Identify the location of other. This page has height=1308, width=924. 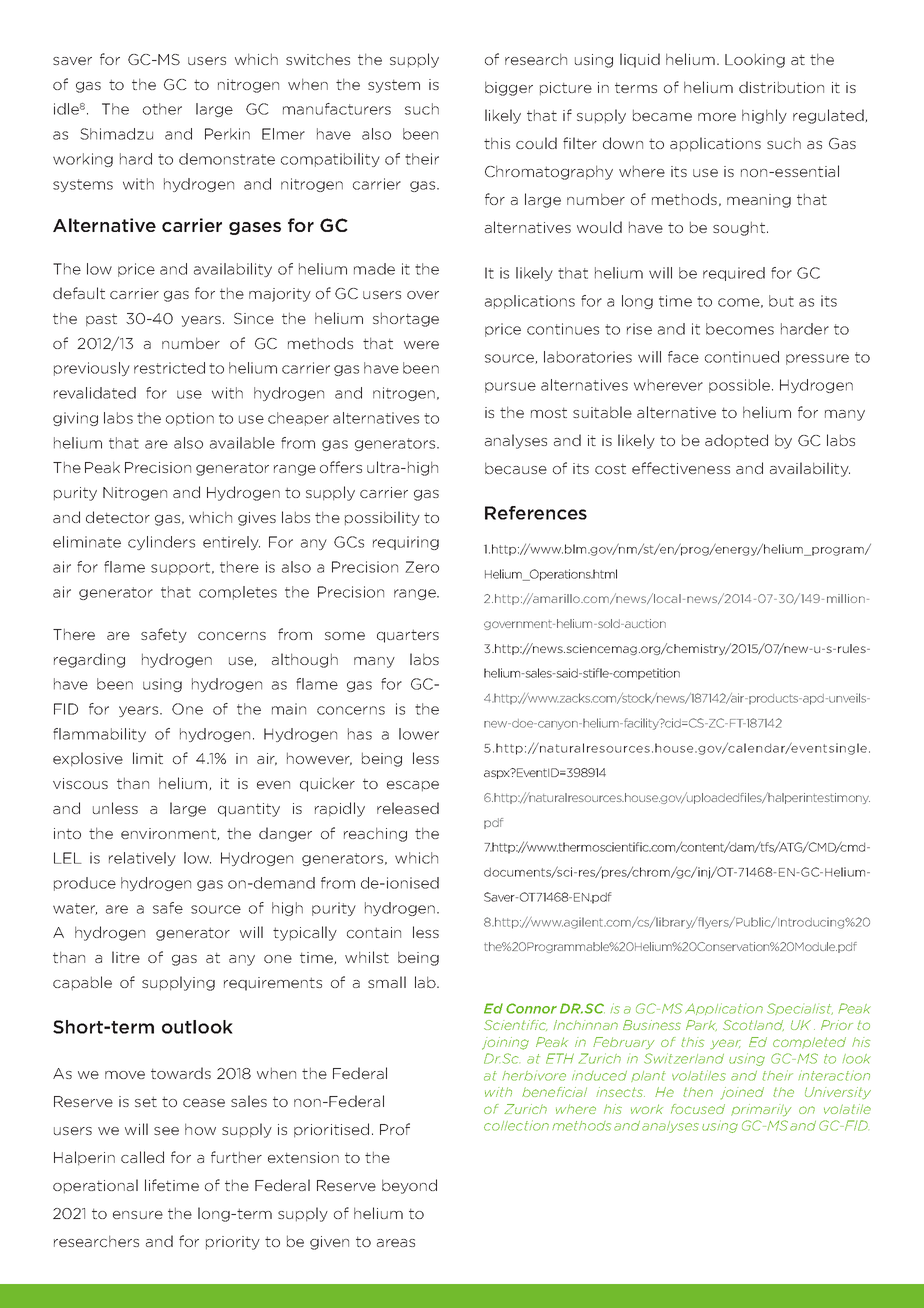
(162, 109).
